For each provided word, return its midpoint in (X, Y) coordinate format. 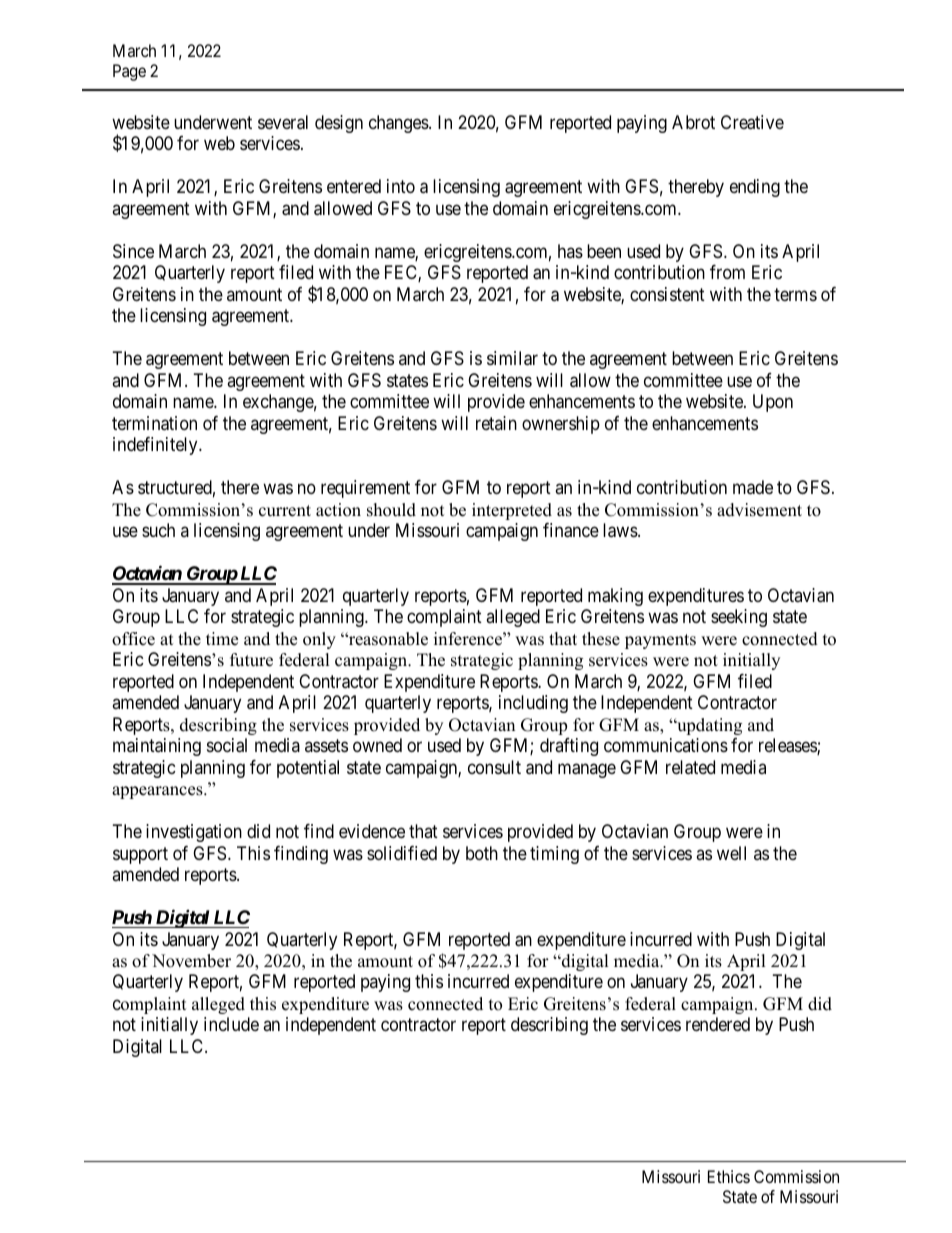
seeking (739, 618)
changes (399, 124)
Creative (752, 122)
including (533, 704)
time (222, 639)
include (231, 1024)
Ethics (729, 1176)
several (283, 122)
